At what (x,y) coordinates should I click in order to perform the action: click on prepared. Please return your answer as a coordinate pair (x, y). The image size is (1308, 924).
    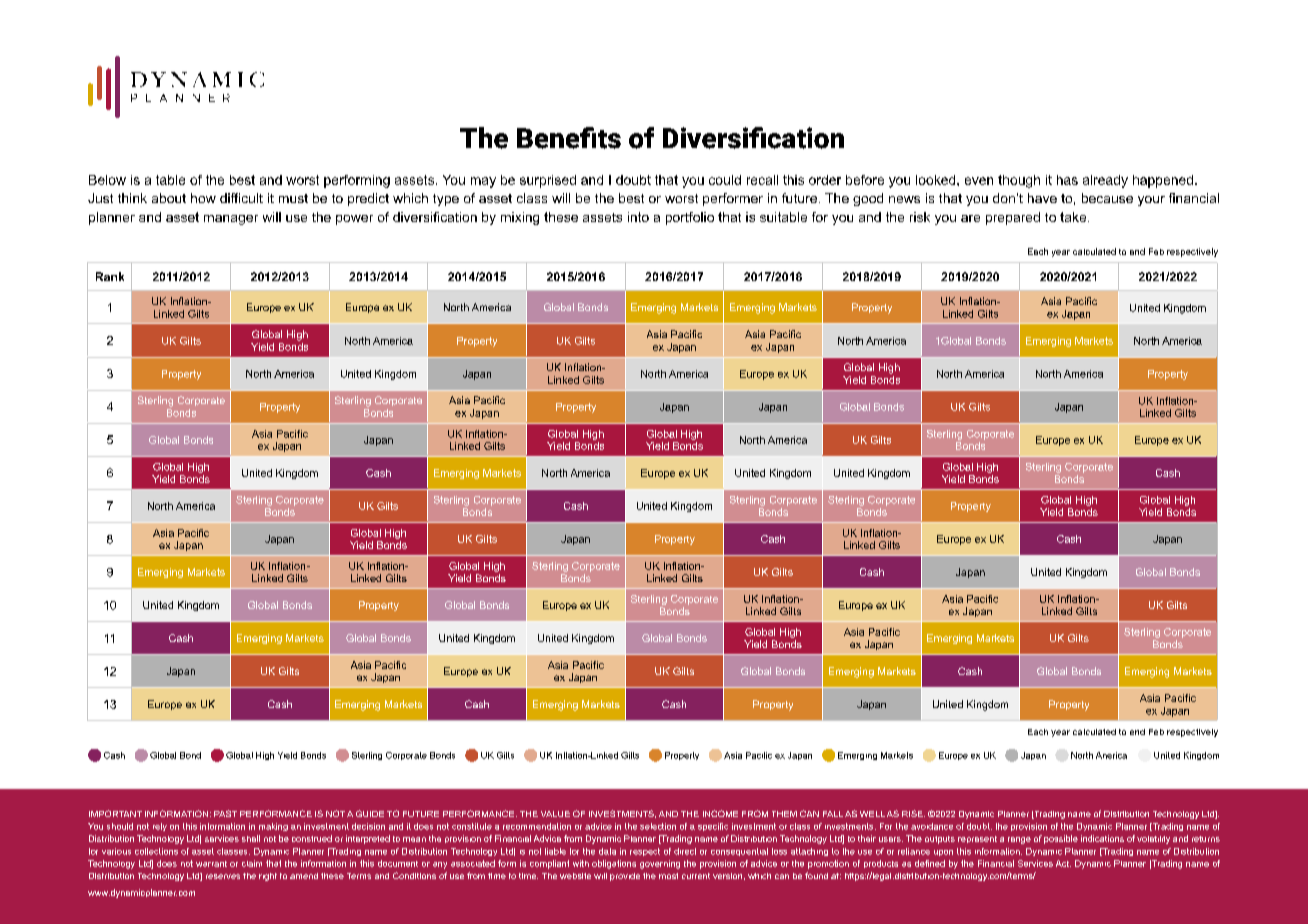
    Looking at the image, I should click on (1013, 218).
